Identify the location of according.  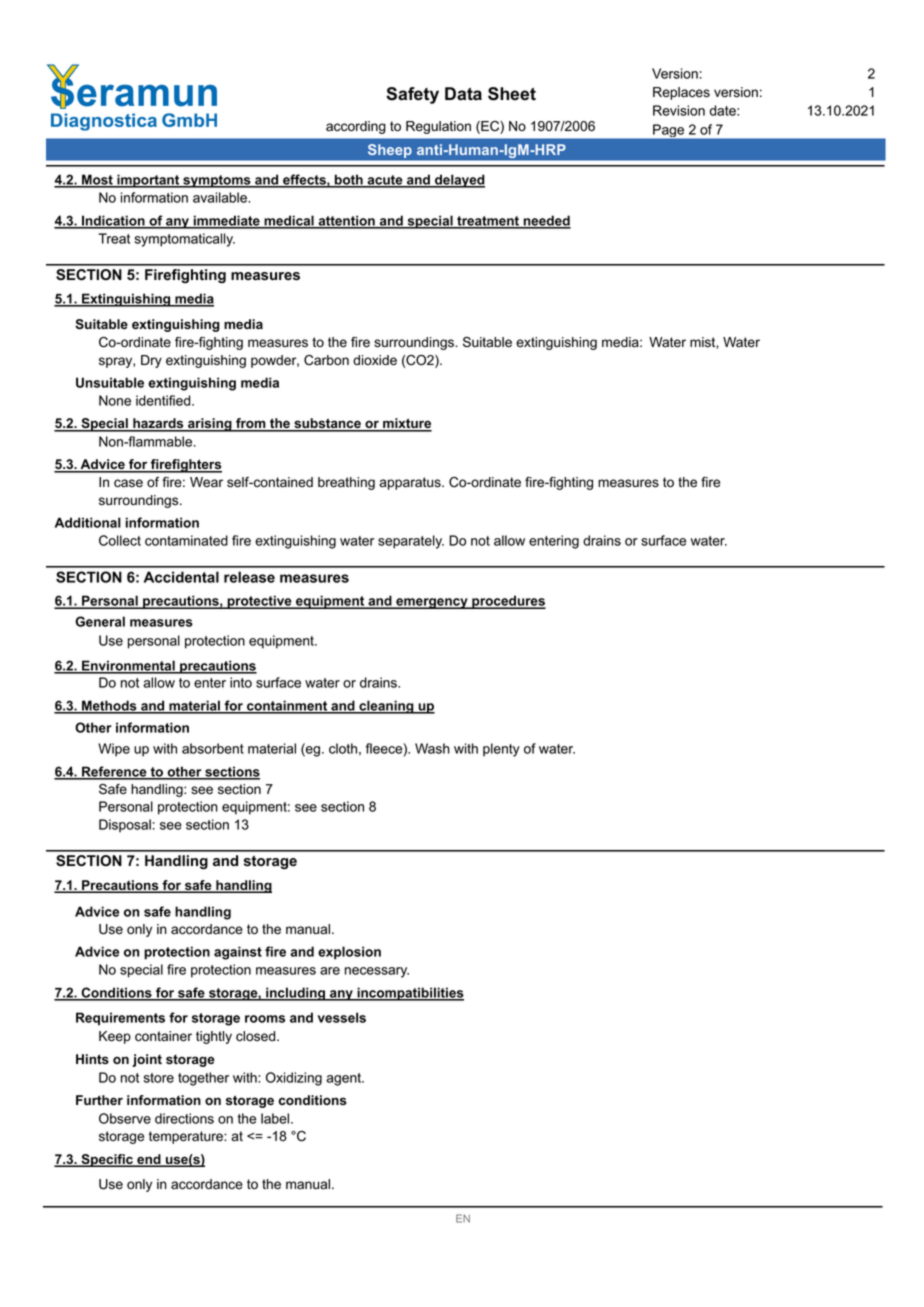
(356, 127).
